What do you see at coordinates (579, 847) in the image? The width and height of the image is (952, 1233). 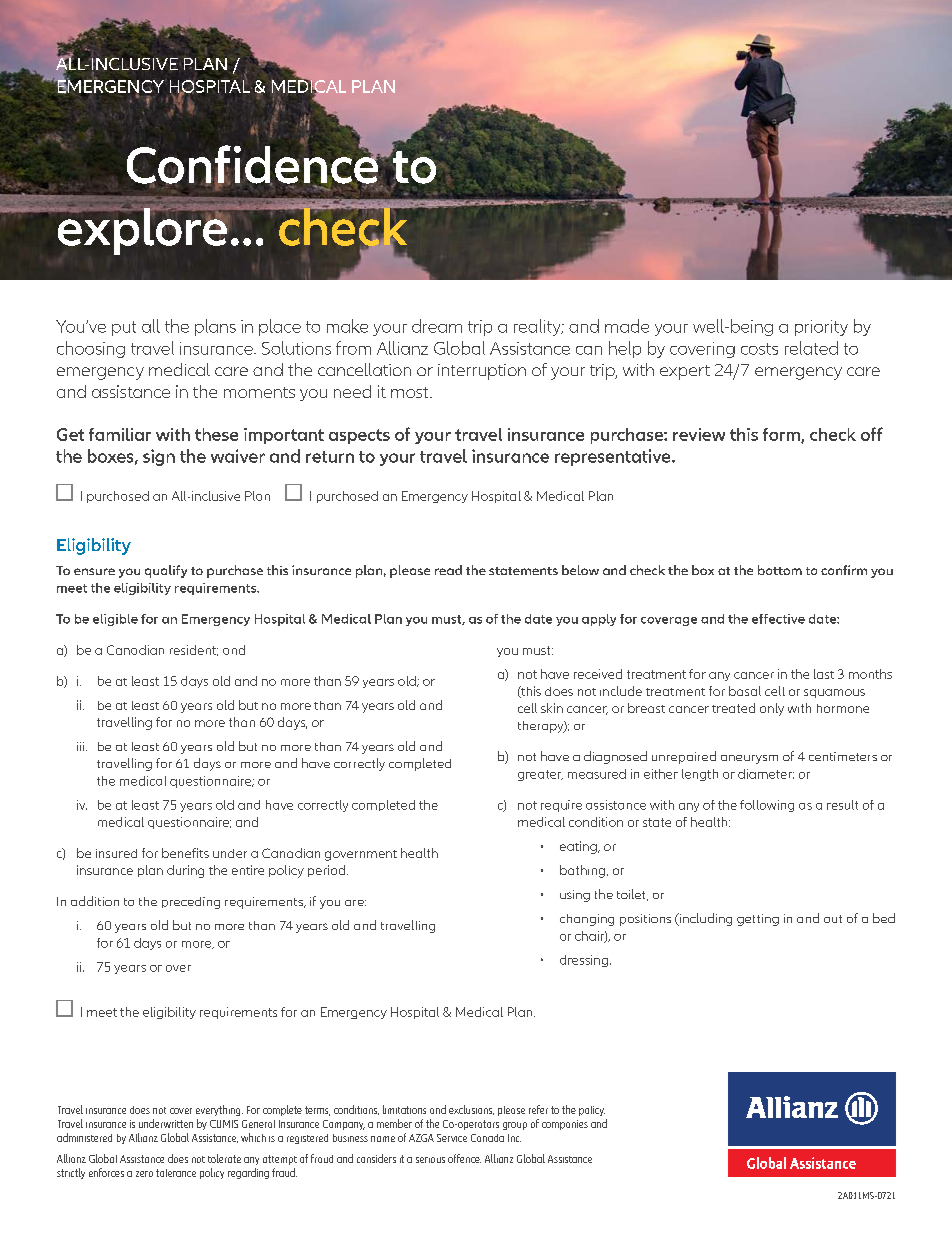 I see `eating` at bounding box center [579, 847].
